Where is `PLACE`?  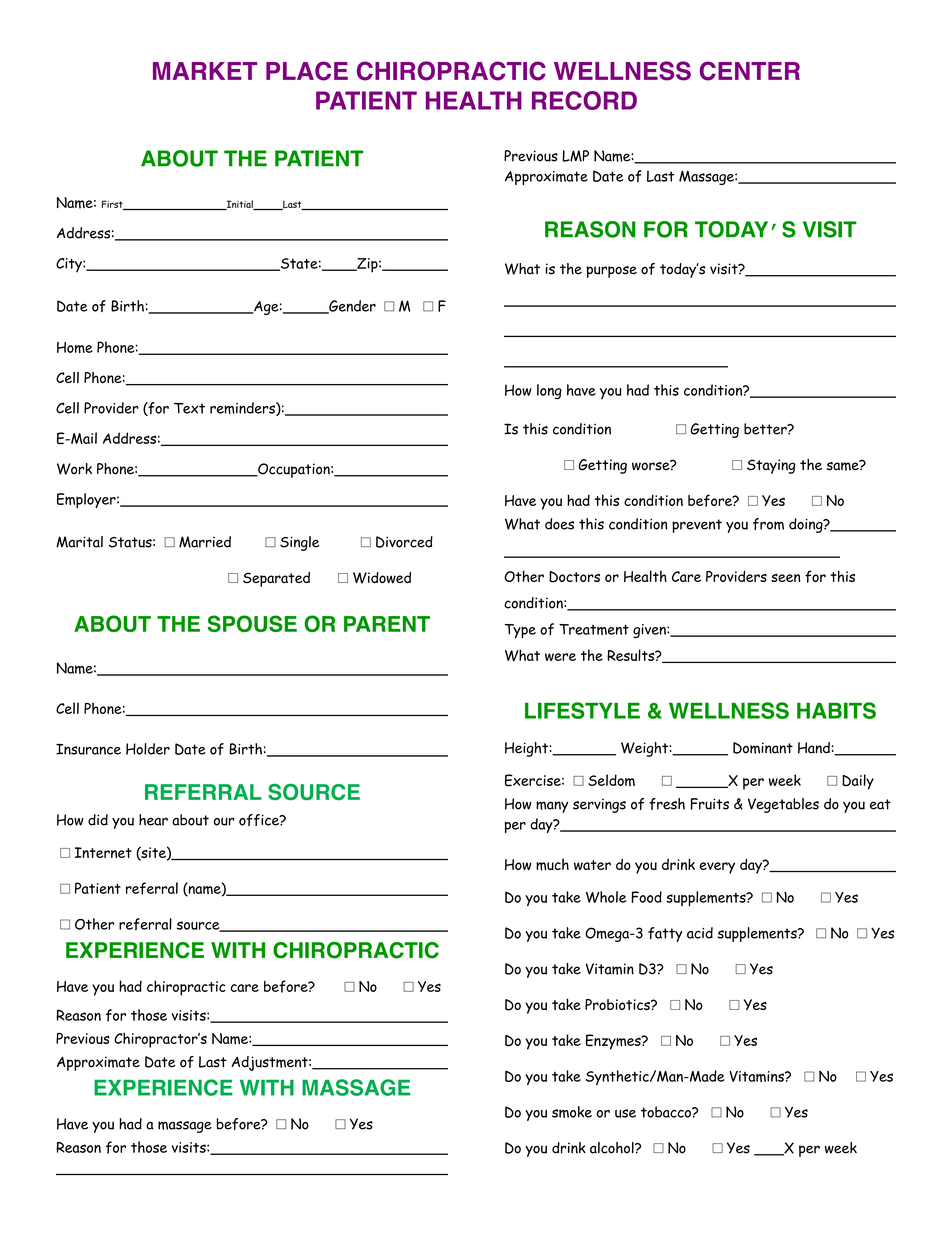 PLACE is located at coordinates (307, 71).
